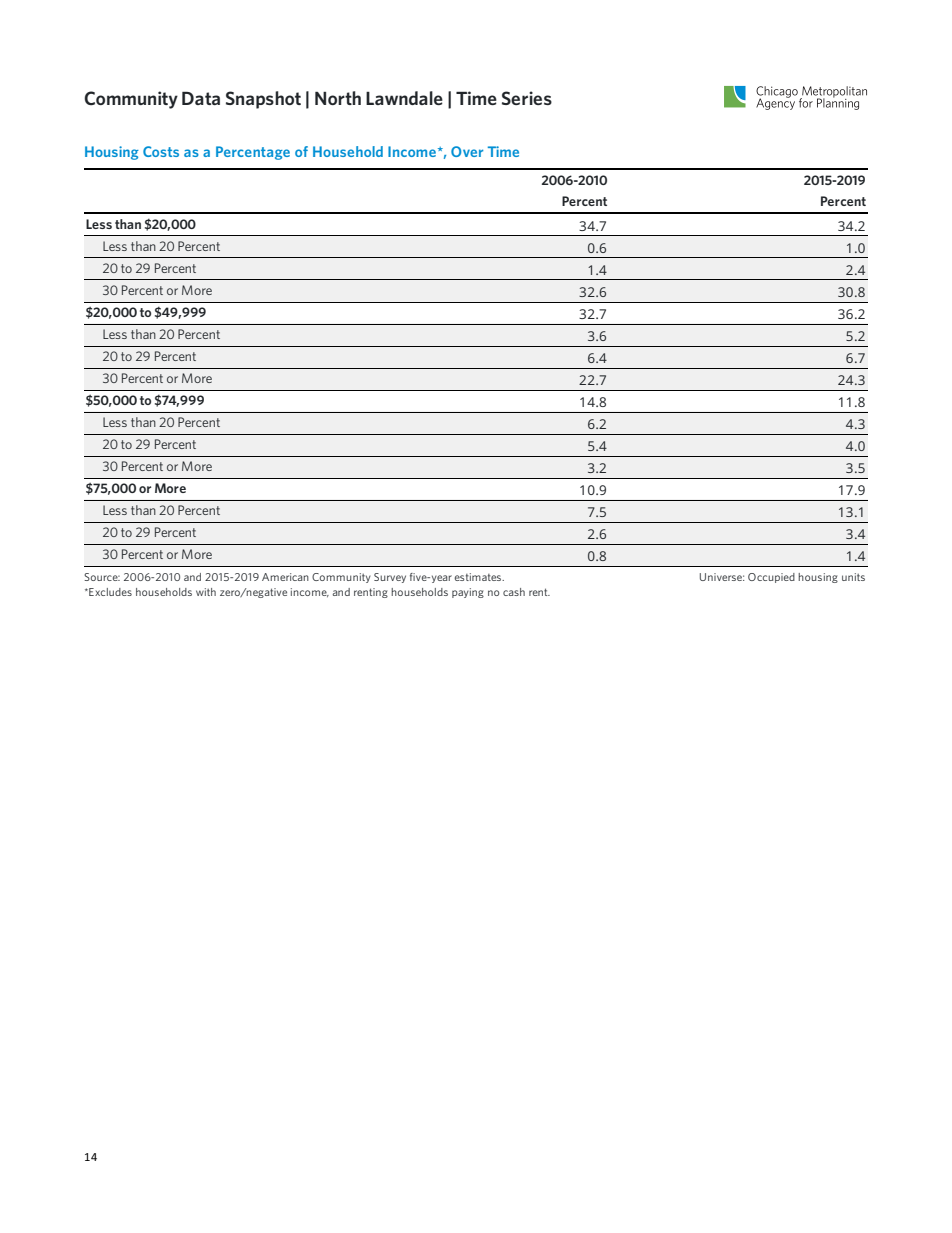 This document has height=1233, width=952. What do you see at coordinates (161, 151) in the document?
I see `Costs` at bounding box center [161, 151].
